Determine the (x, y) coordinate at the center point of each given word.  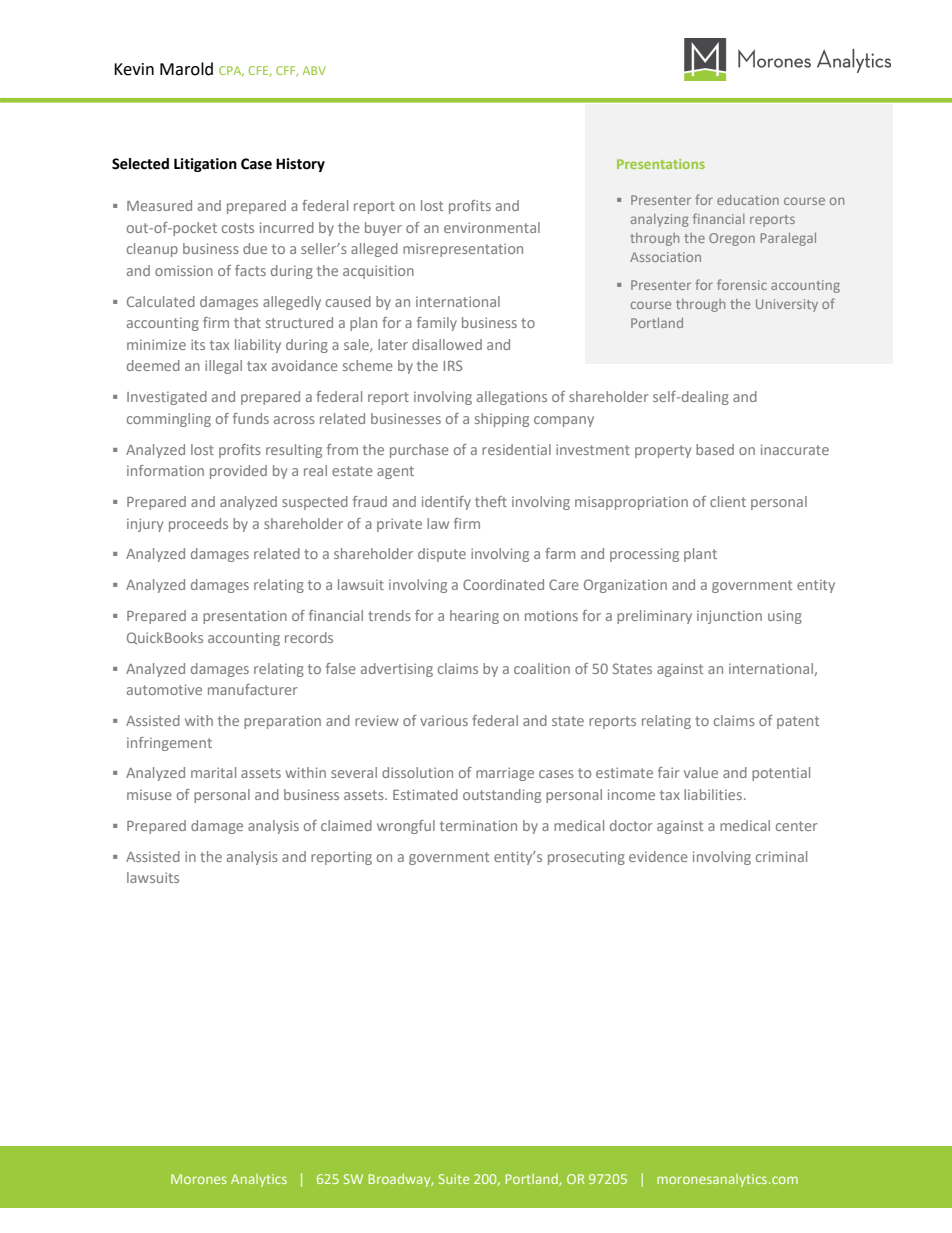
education (748, 200)
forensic (742, 284)
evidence (658, 856)
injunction (729, 617)
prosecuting (586, 858)
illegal (223, 367)
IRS (453, 365)
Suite (454, 1179)
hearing (474, 617)
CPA (231, 71)
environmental (492, 227)
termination (478, 825)
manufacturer (253, 689)
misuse (149, 794)
